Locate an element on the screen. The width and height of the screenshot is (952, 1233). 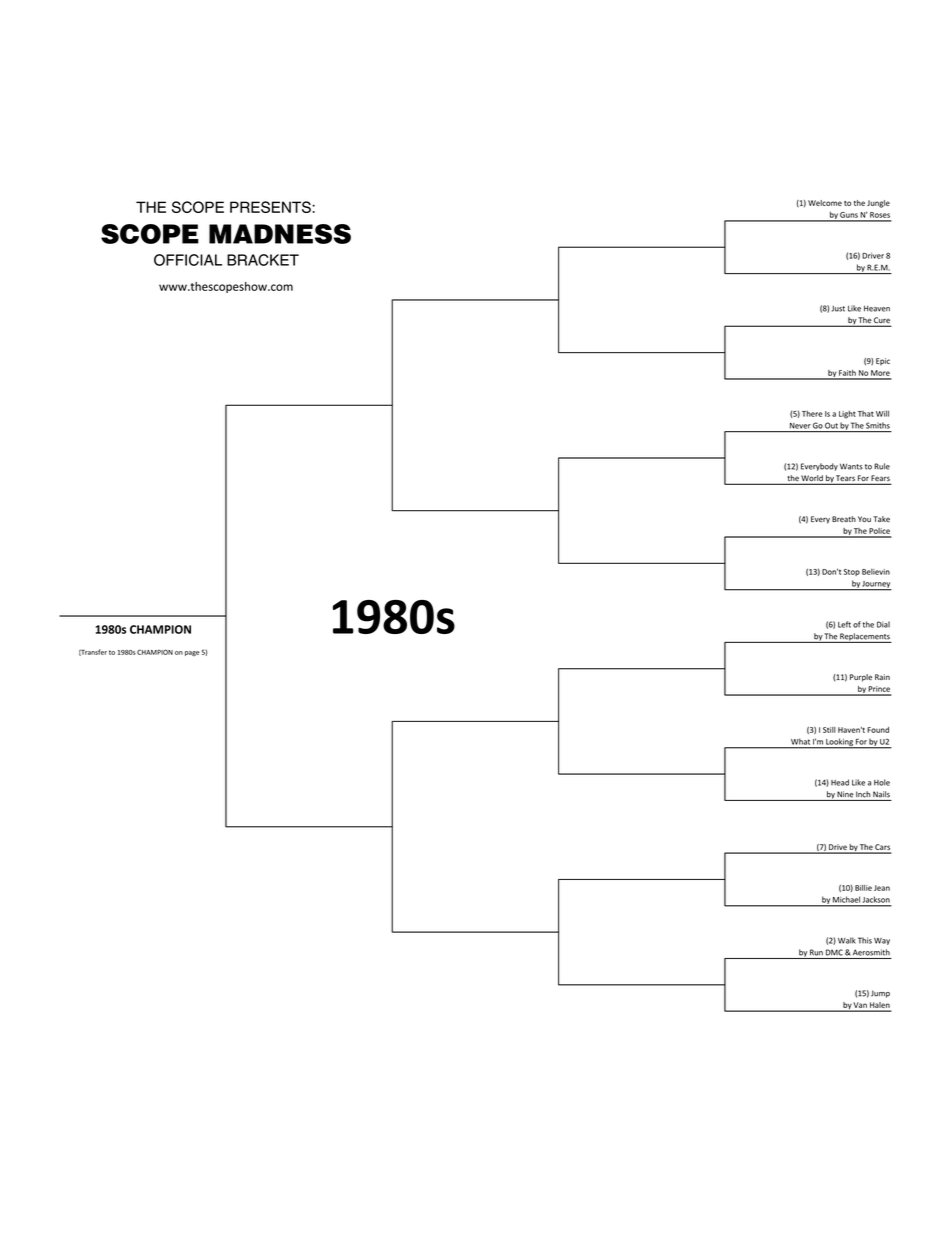
MADNESS is located at coordinates (280, 234).
